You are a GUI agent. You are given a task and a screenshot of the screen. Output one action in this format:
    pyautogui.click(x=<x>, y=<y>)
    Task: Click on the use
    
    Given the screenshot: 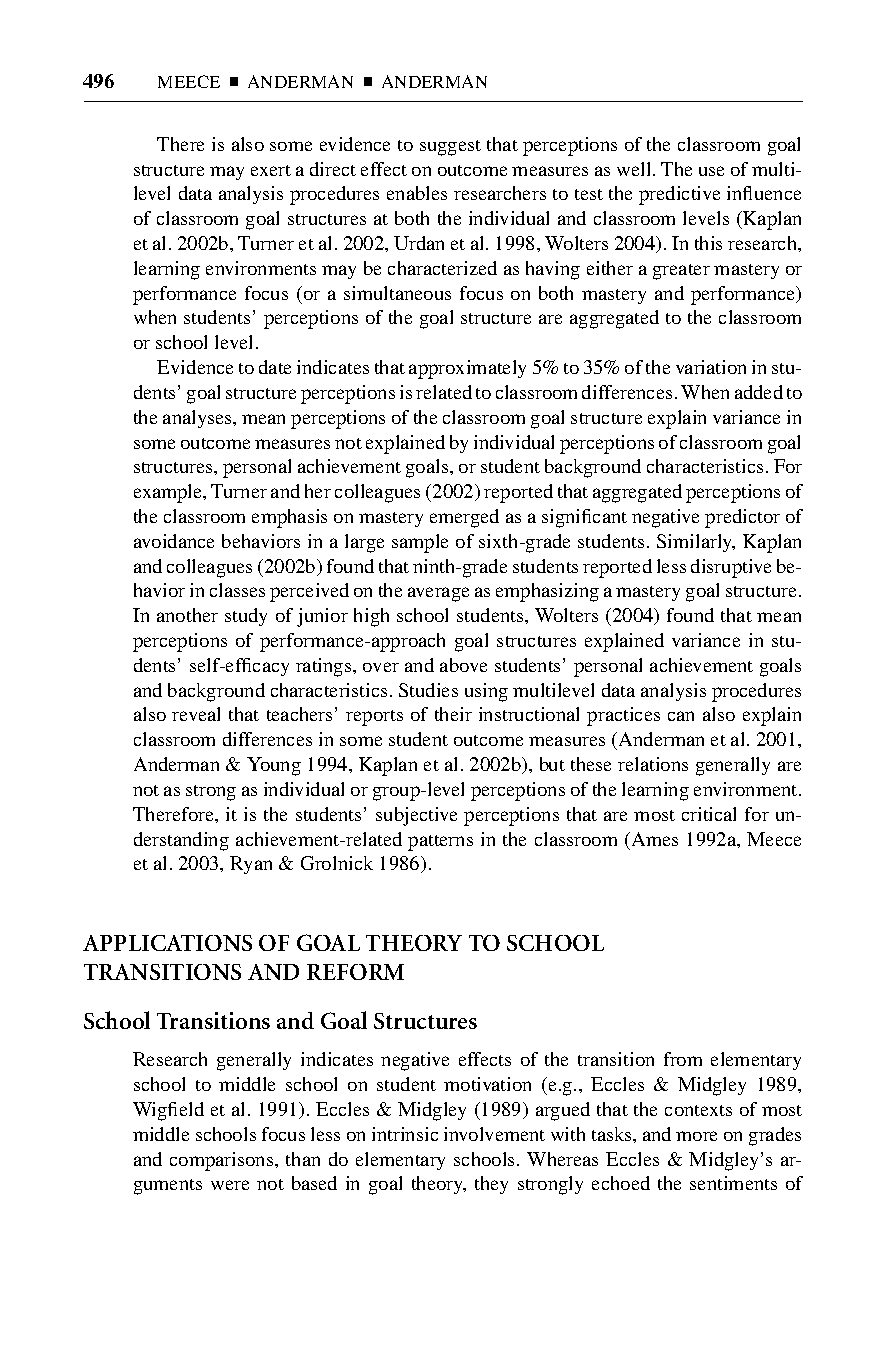 What is the action you would take?
    pyautogui.click(x=711, y=171)
